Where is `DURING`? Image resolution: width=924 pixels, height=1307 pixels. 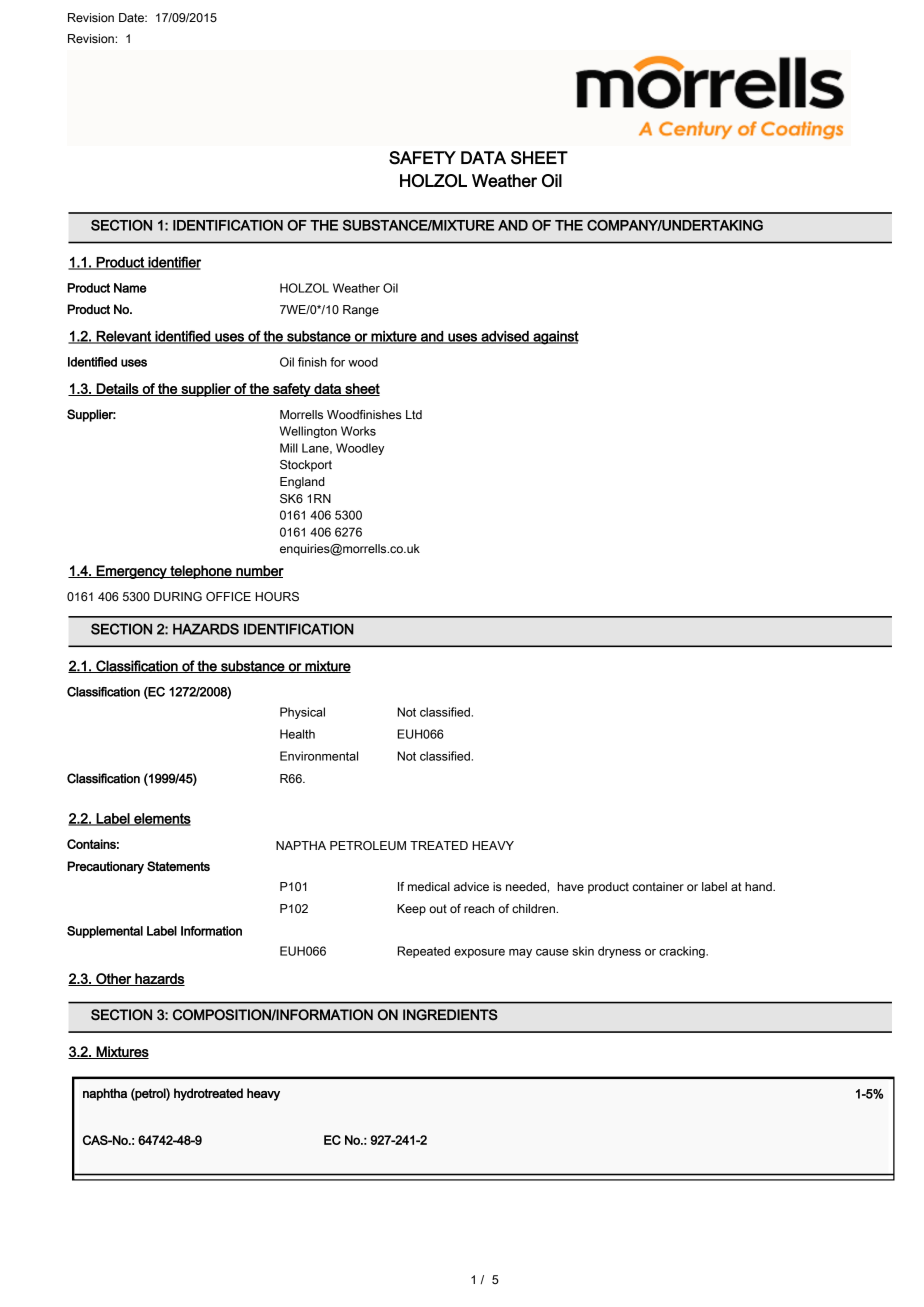 DURING is located at coordinates (178, 597).
